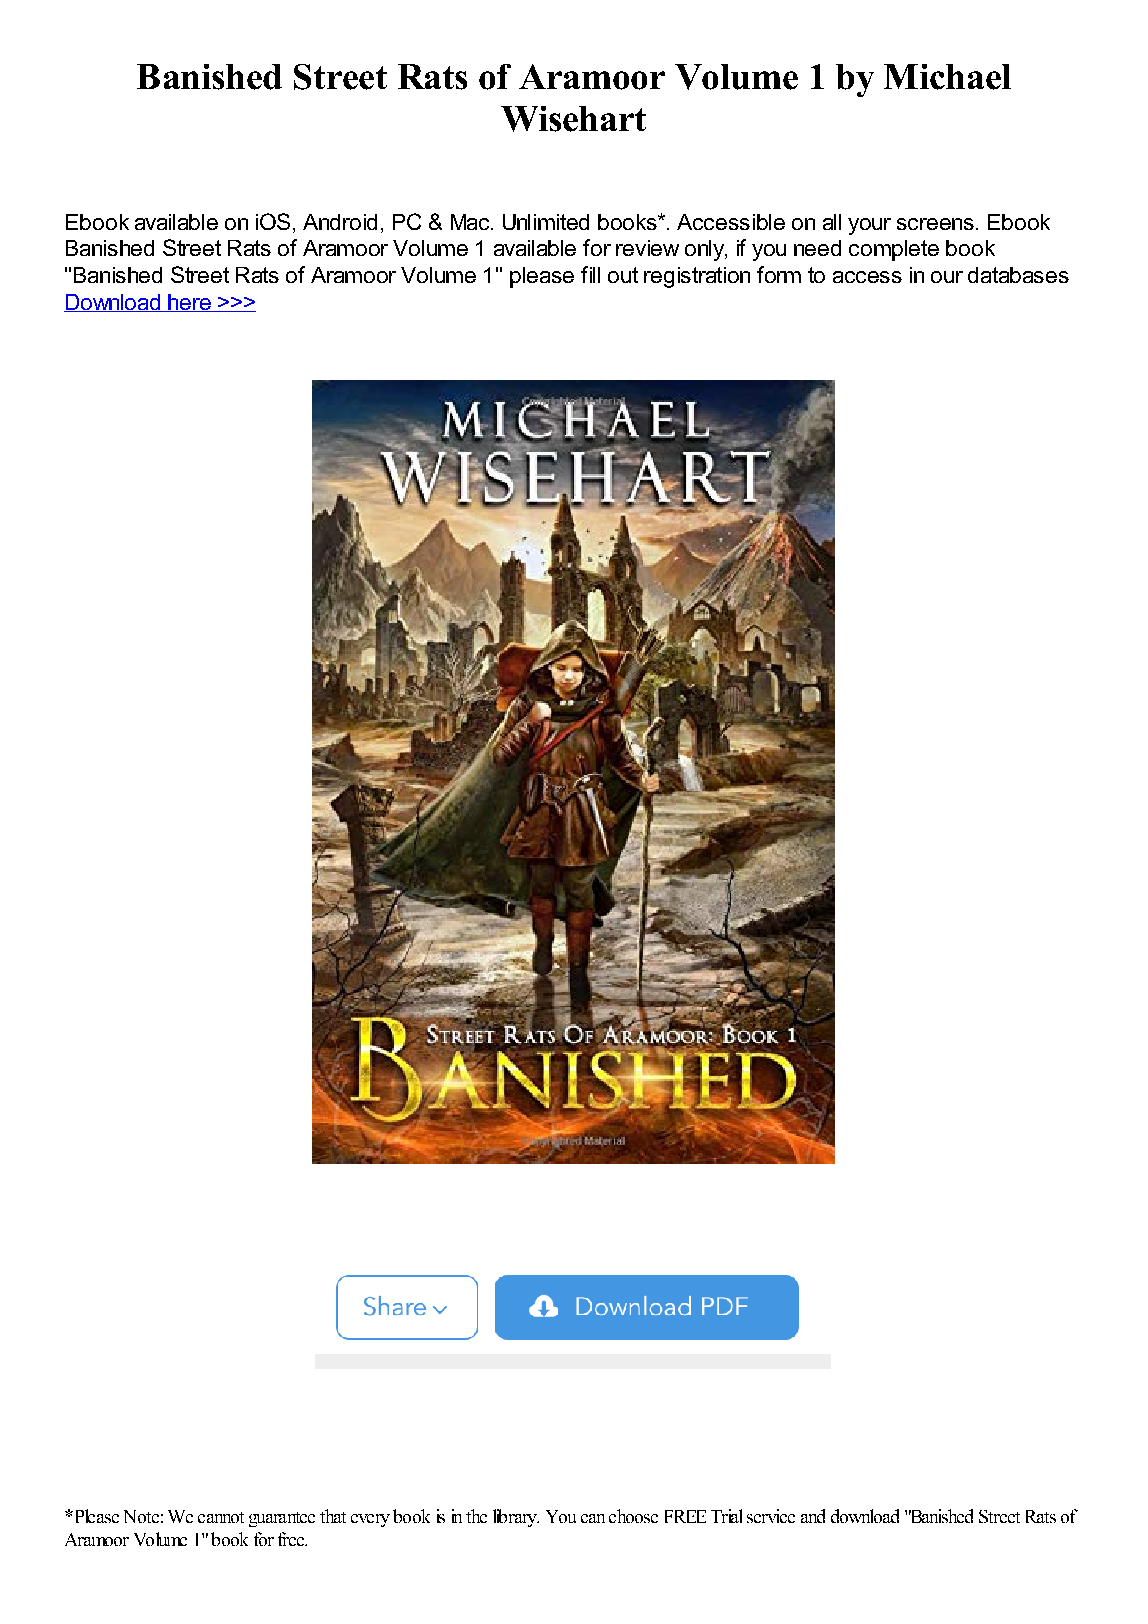 This screenshot has width=1148, height=1624. What do you see at coordinates (623, 275) in the screenshot?
I see `out` at bounding box center [623, 275].
